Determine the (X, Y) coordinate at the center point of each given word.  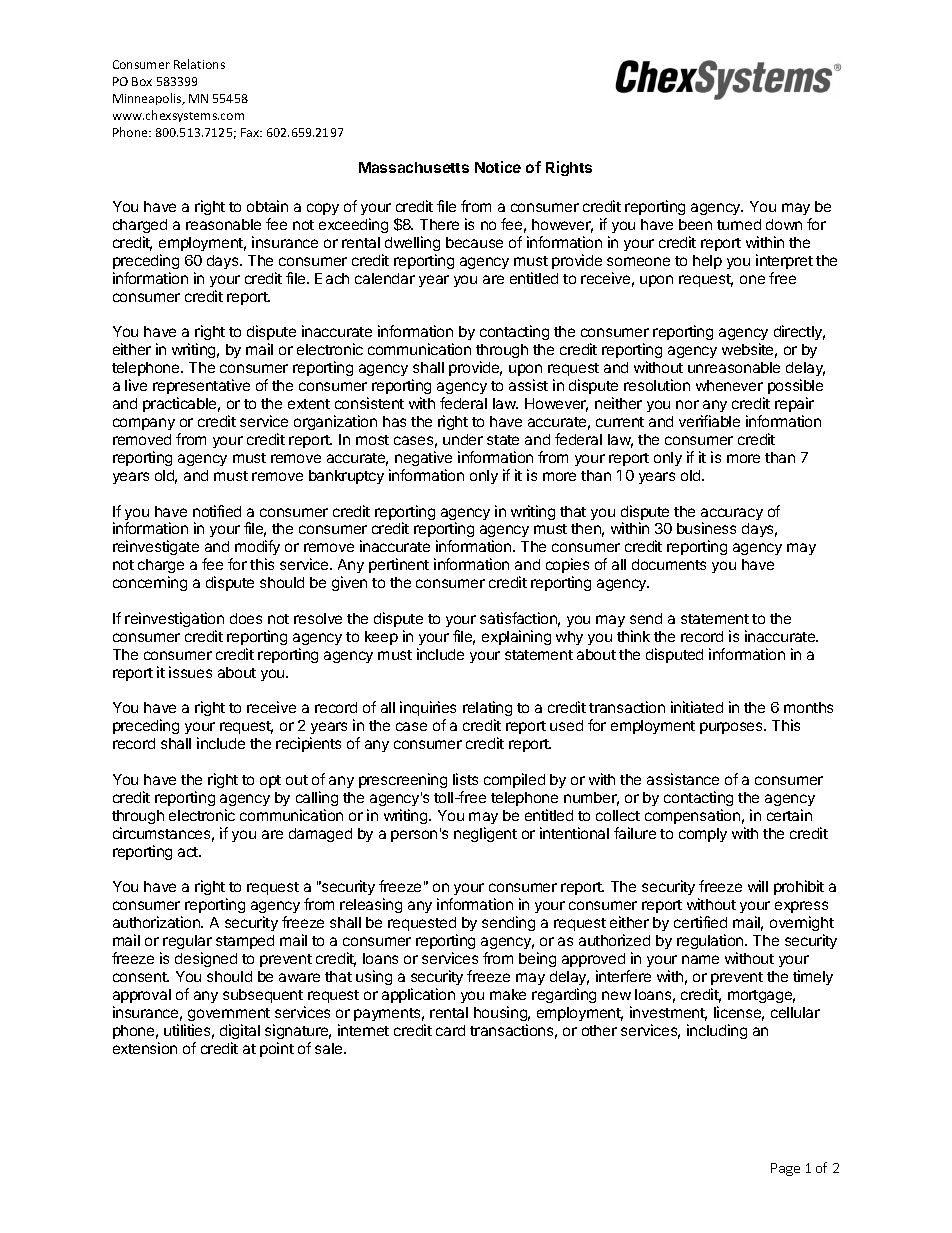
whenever (729, 385)
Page (785, 1169)
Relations (199, 64)
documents (669, 564)
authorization (157, 922)
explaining (516, 637)
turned (739, 224)
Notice (498, 167)
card (450, 1030)
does (246, 618)
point (277, 1049)
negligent (485, 834)
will (758, 886)
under (463, 439)
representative (201, 386)
